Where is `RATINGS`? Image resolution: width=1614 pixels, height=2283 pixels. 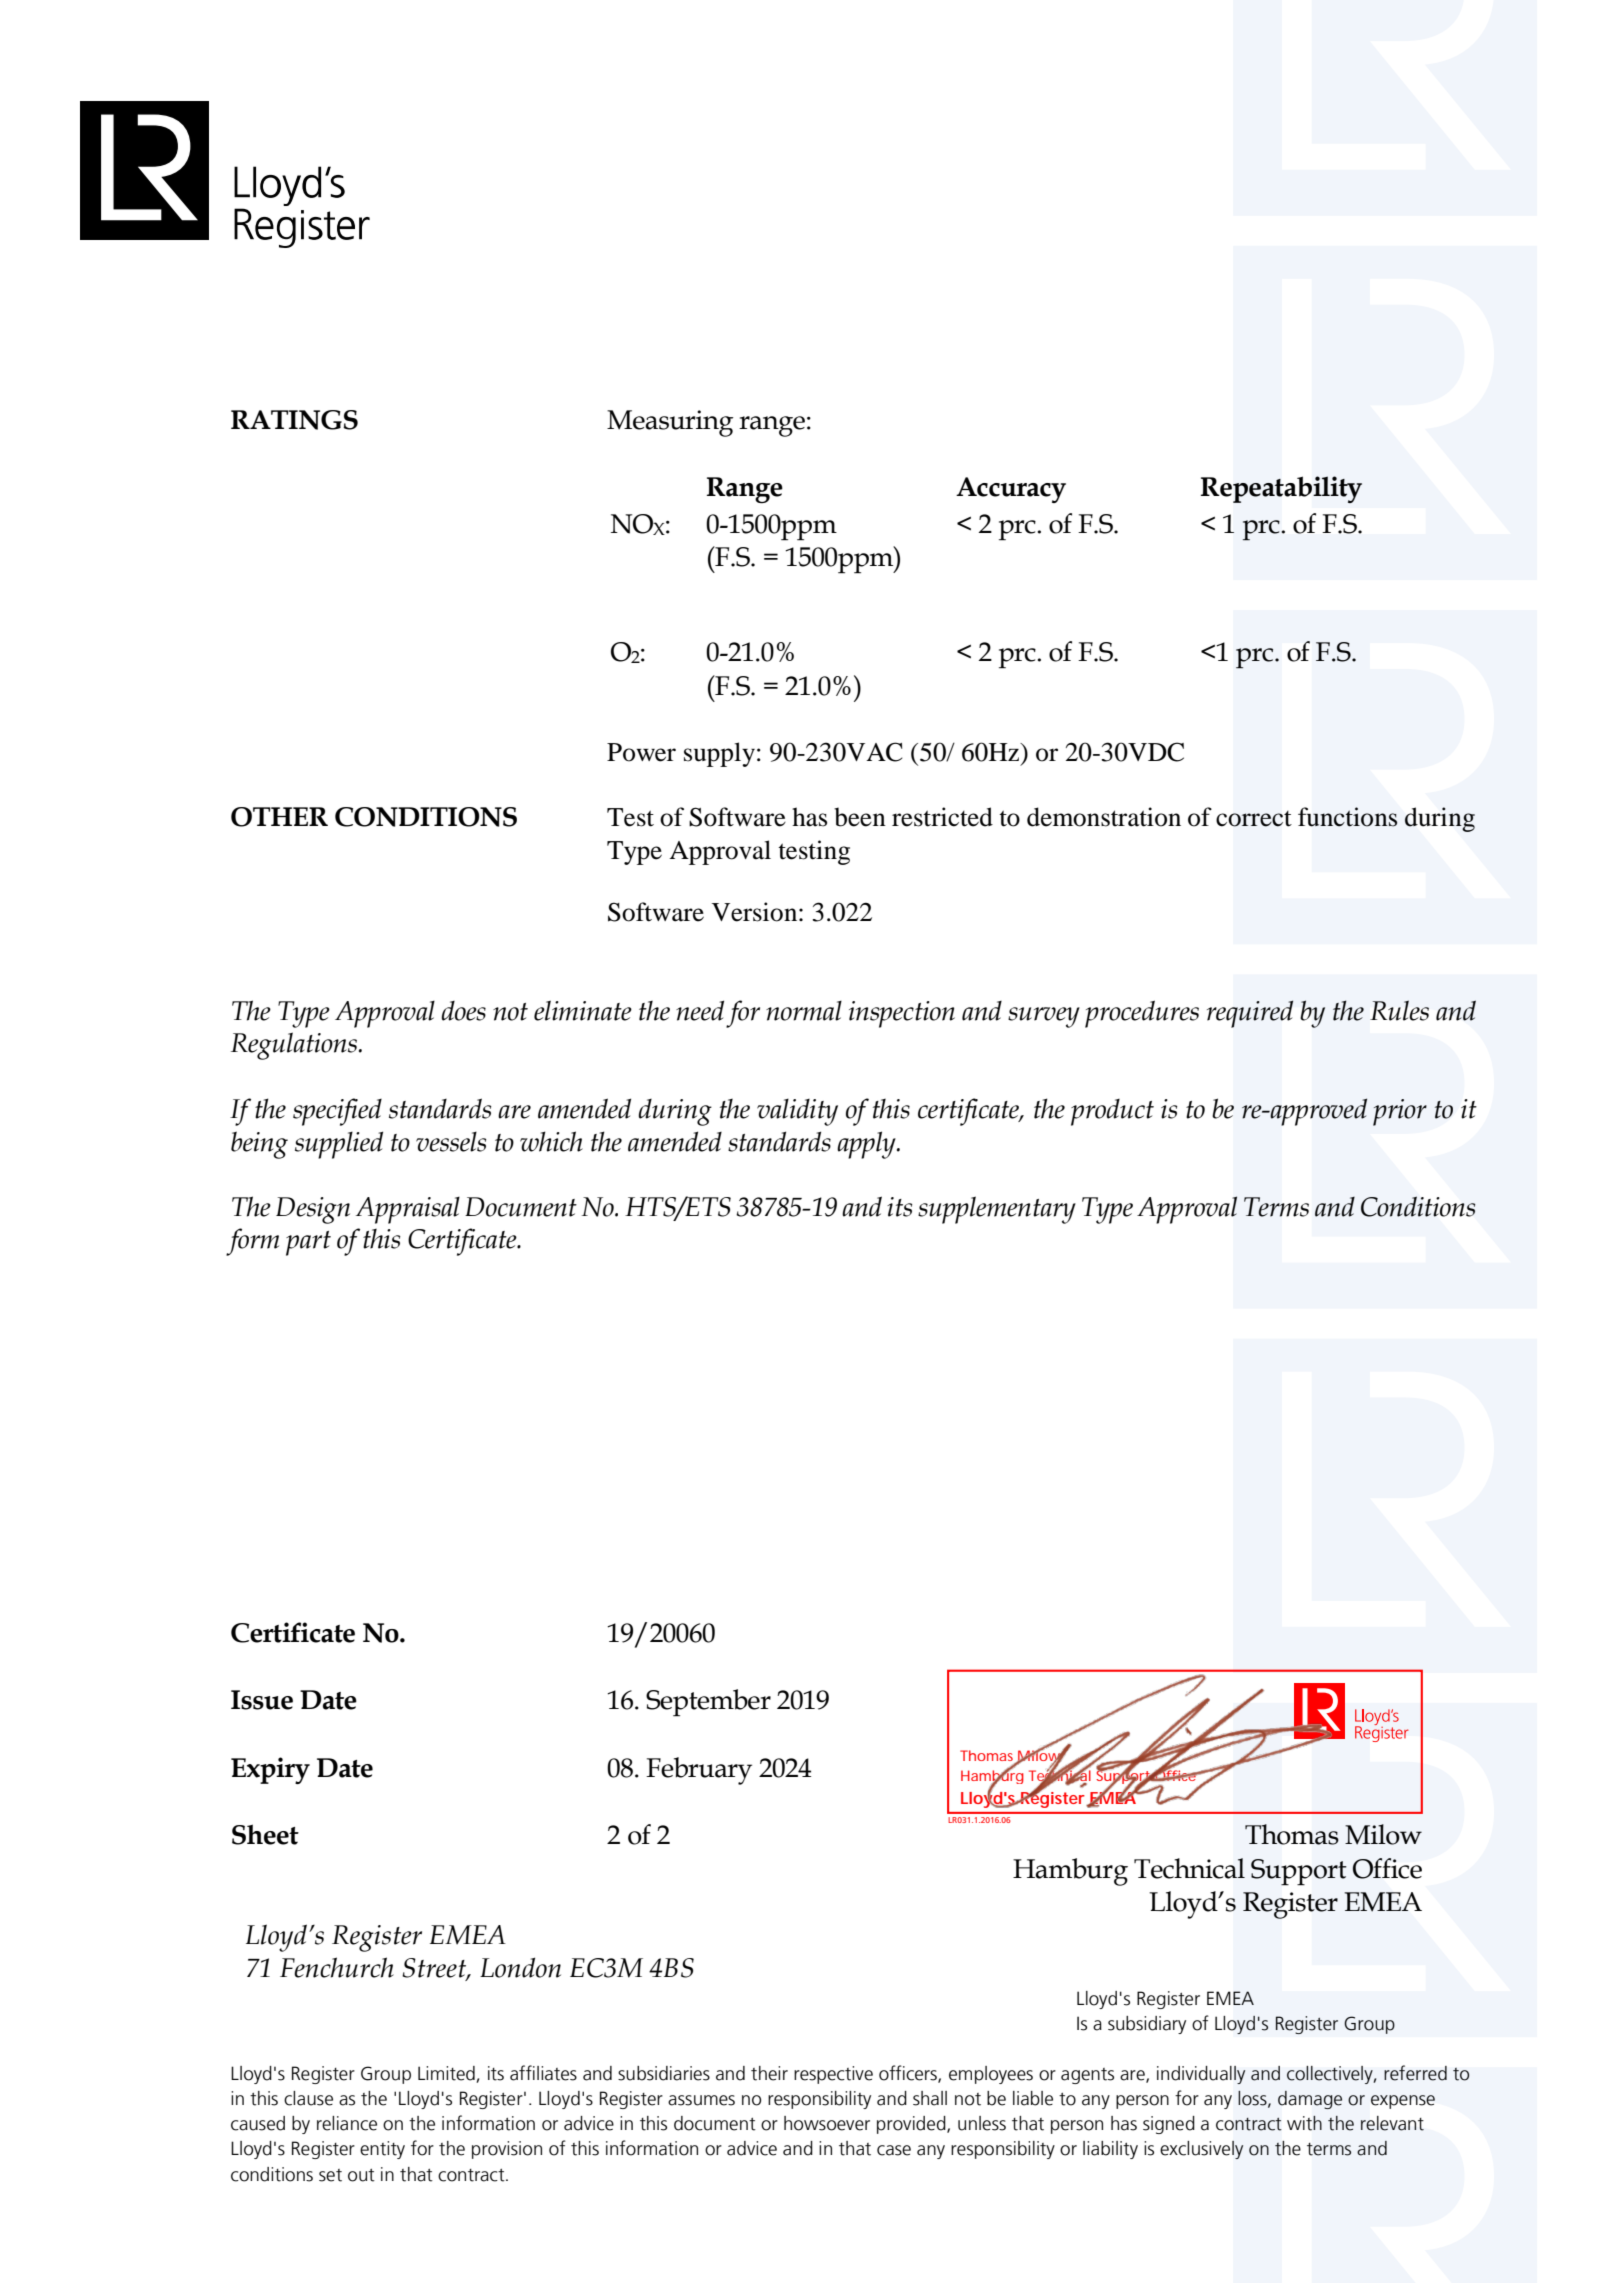 RATINGS is located at coordinates (294, 420).
